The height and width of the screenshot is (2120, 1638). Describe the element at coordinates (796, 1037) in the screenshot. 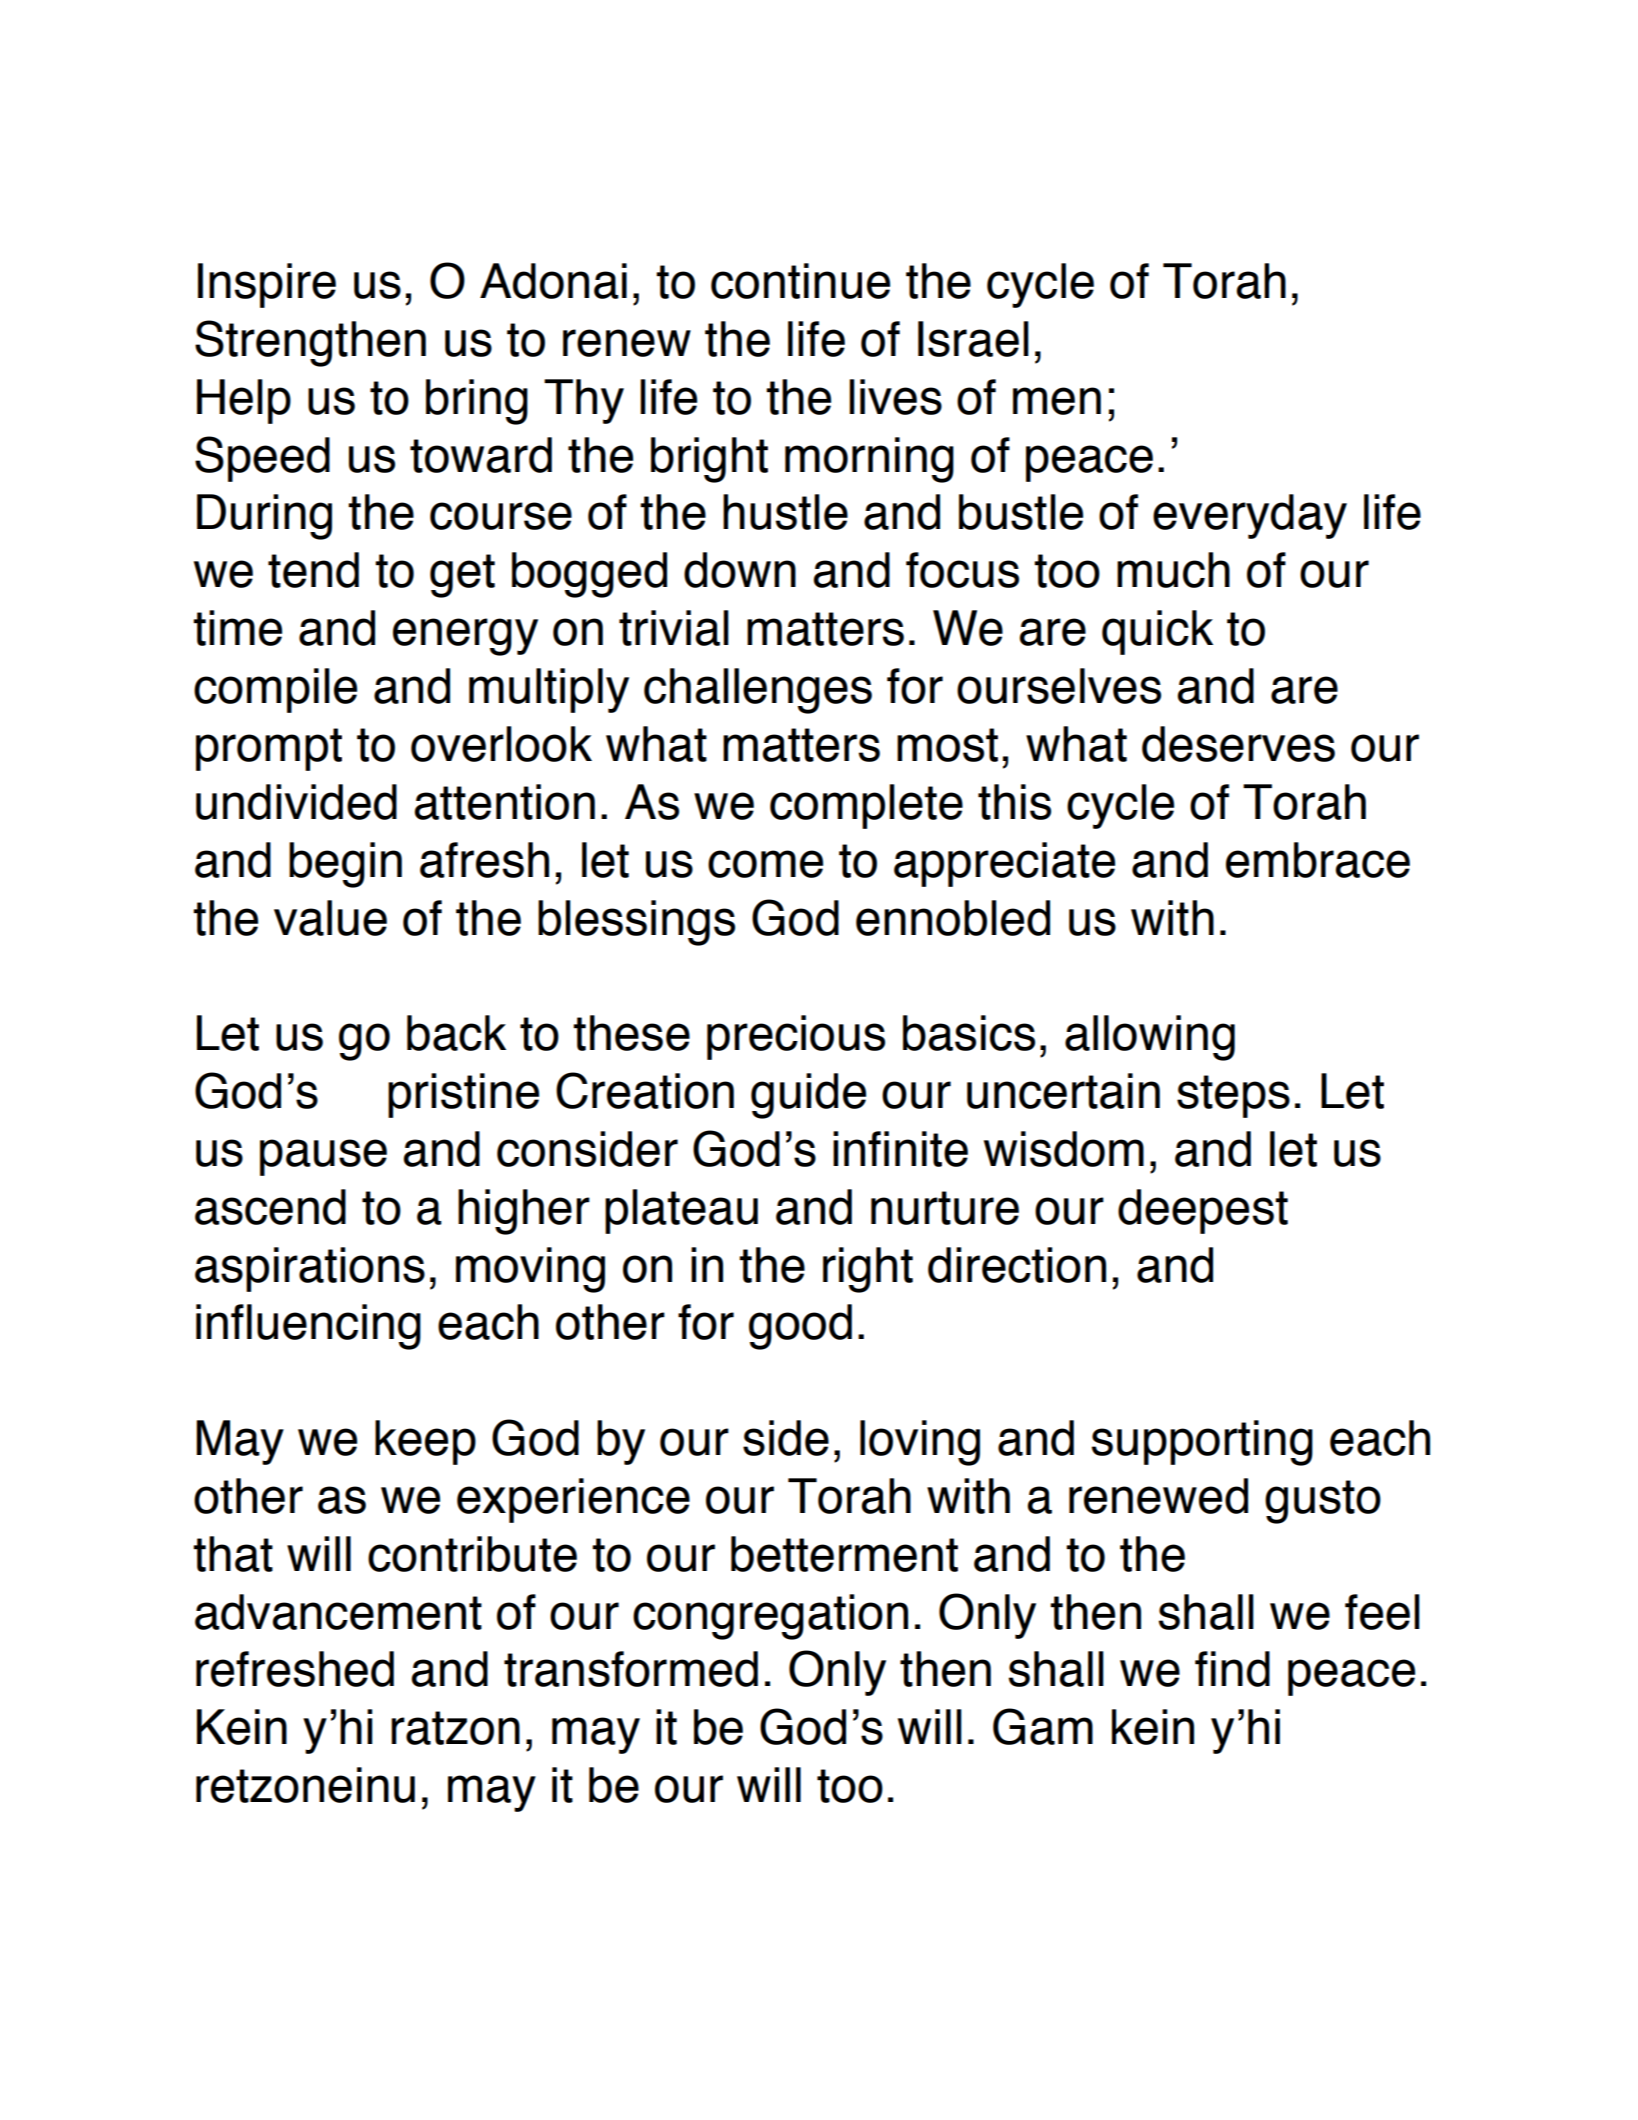

I see `precious` at that location.
